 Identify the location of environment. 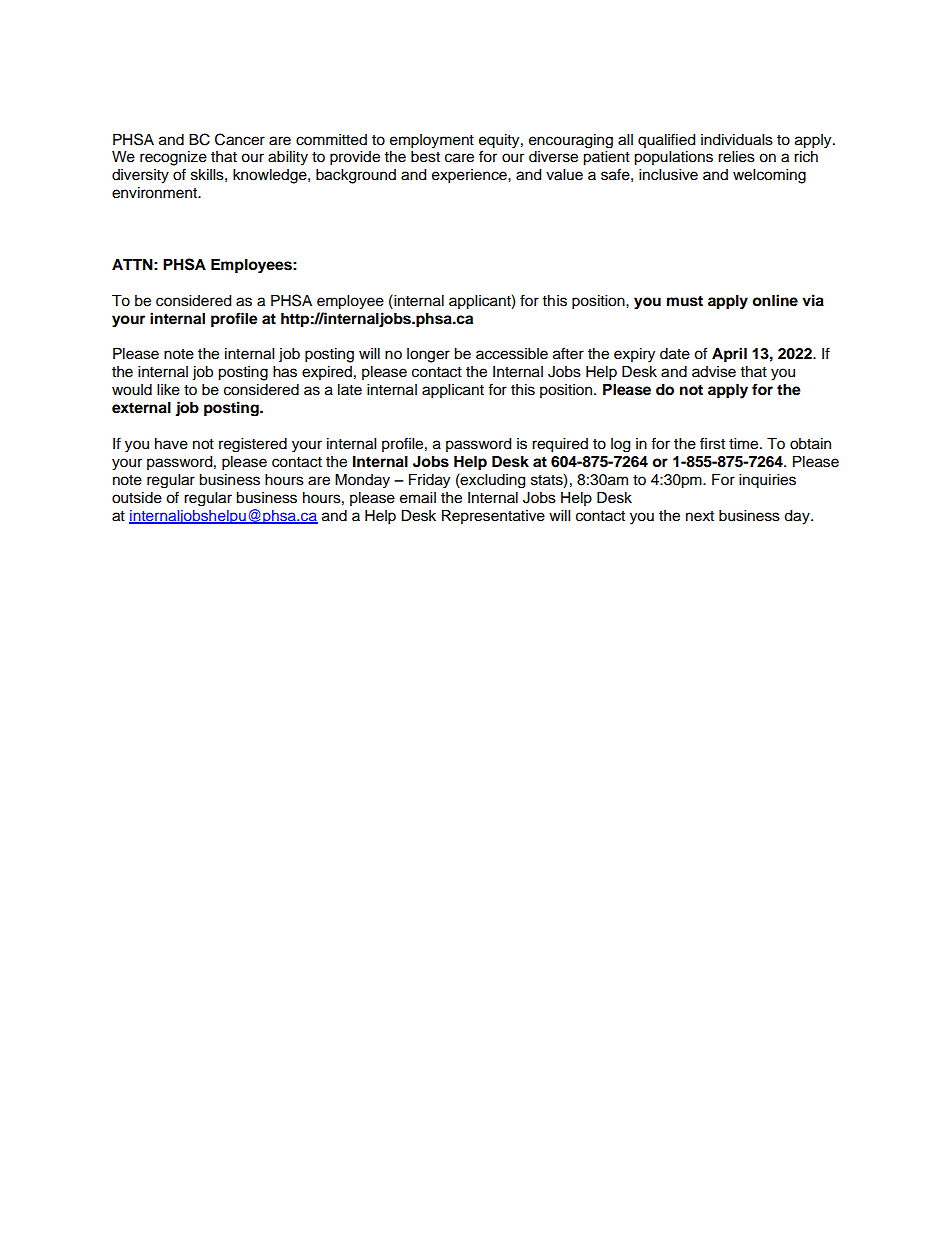
(156, 193).
